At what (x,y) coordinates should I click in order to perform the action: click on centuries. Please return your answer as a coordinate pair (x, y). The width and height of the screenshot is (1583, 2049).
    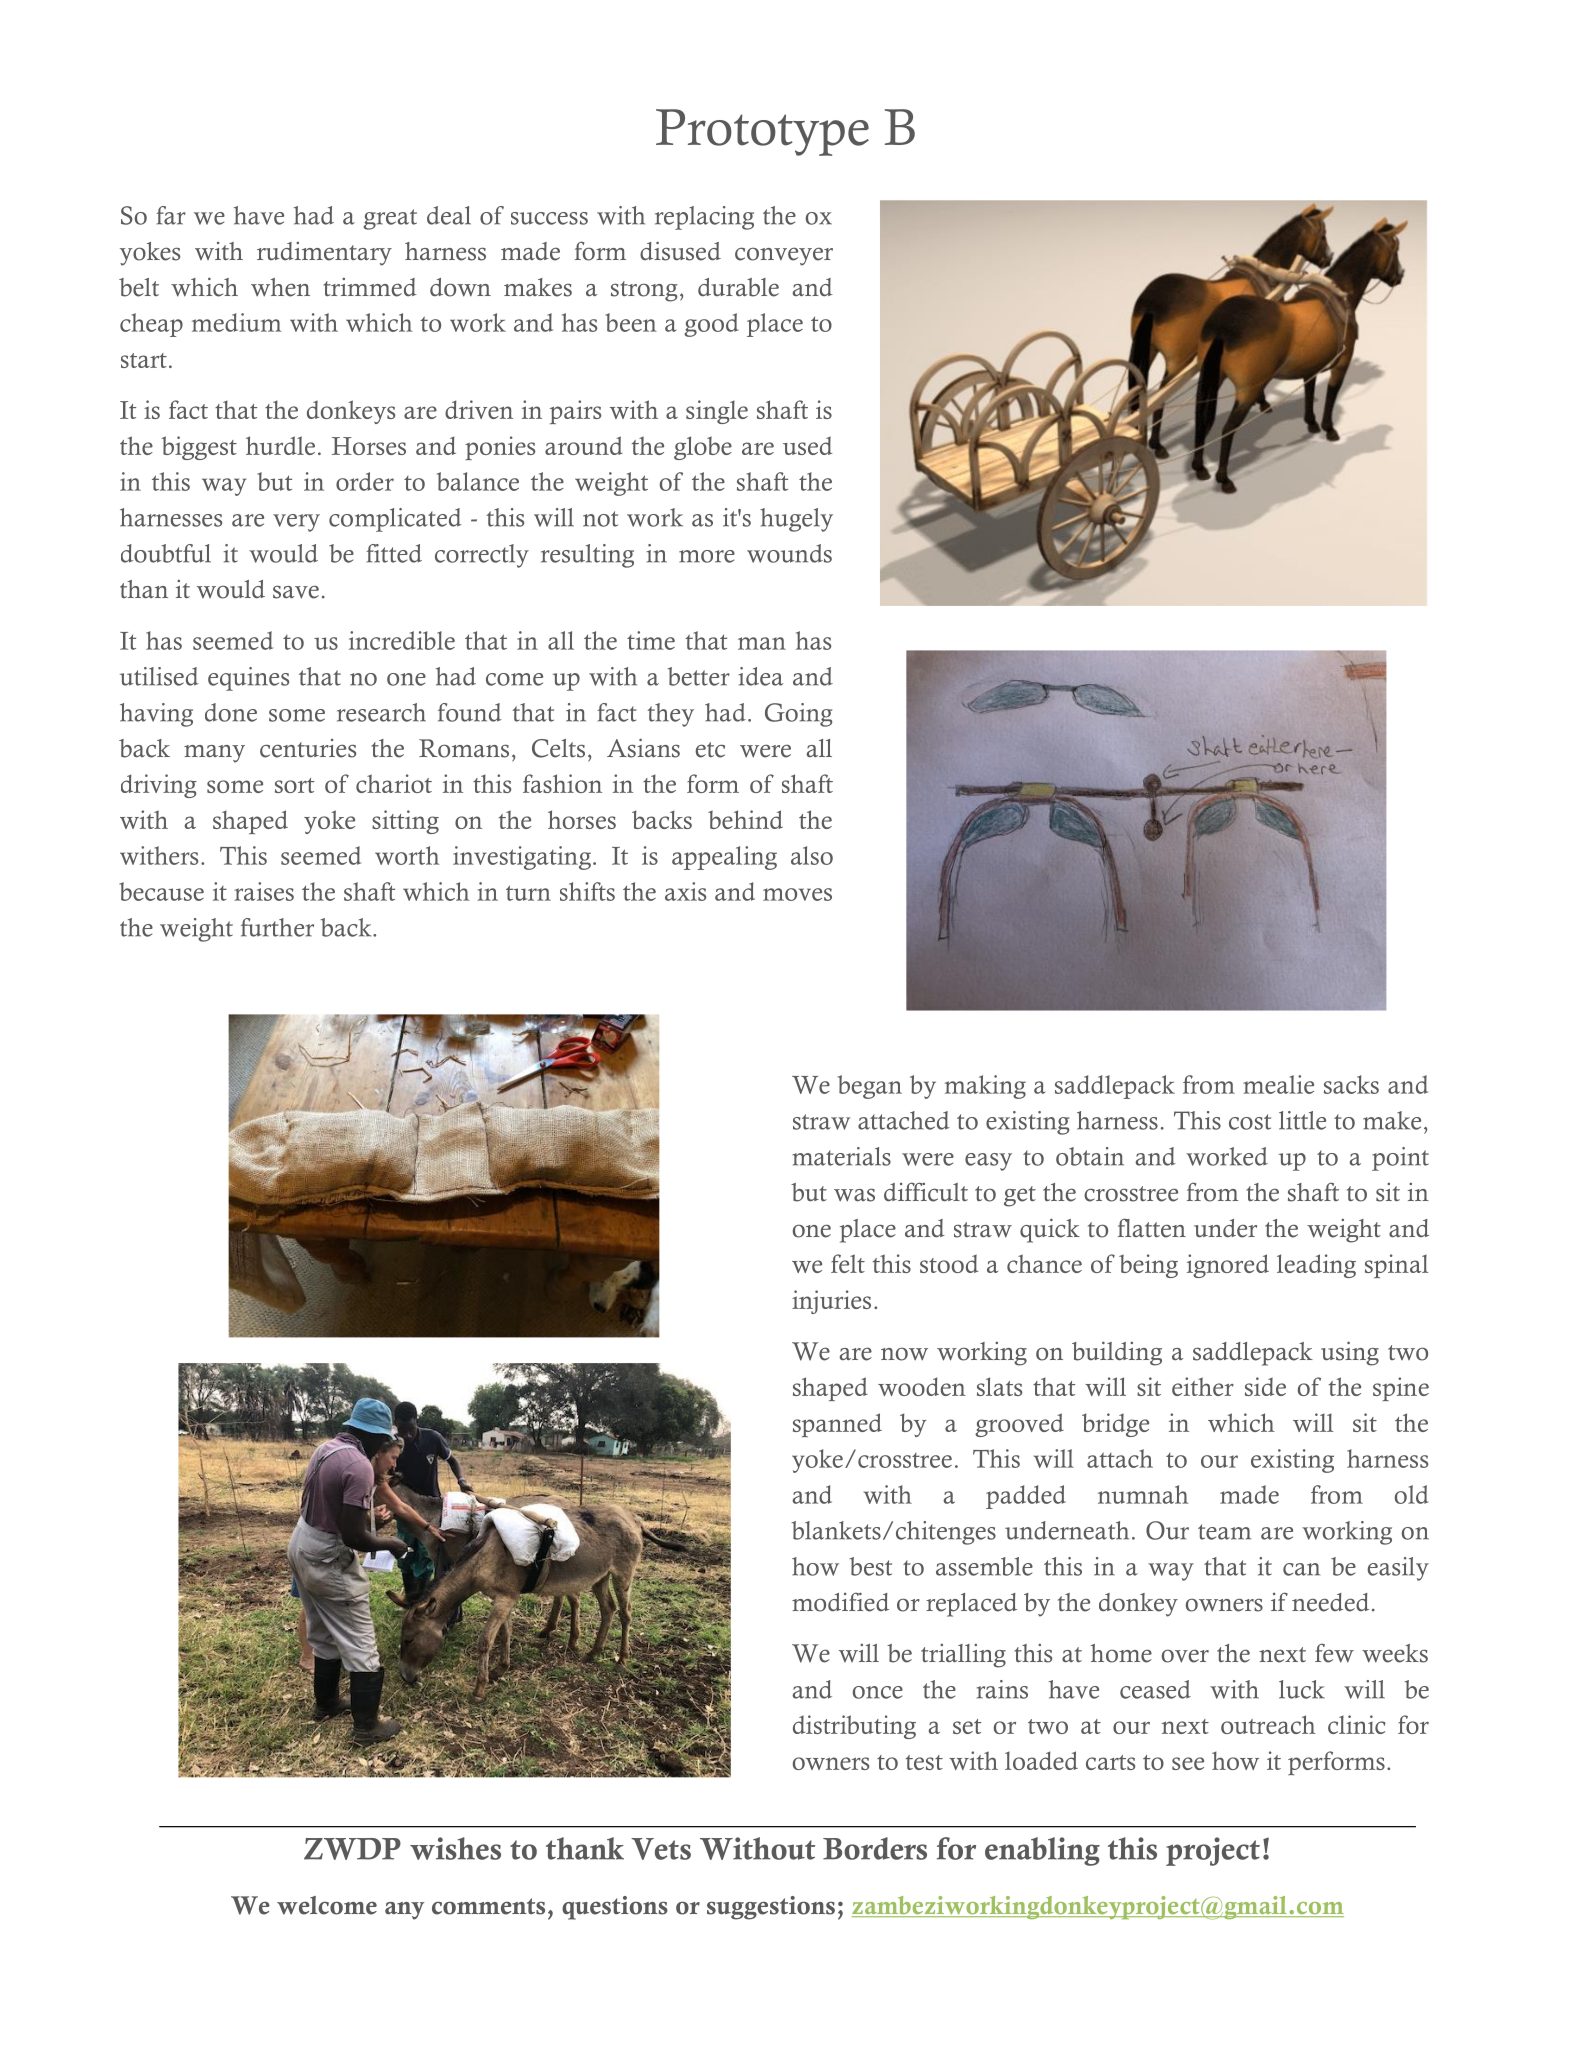
    Looking at the image, I should click on (308, 748).
